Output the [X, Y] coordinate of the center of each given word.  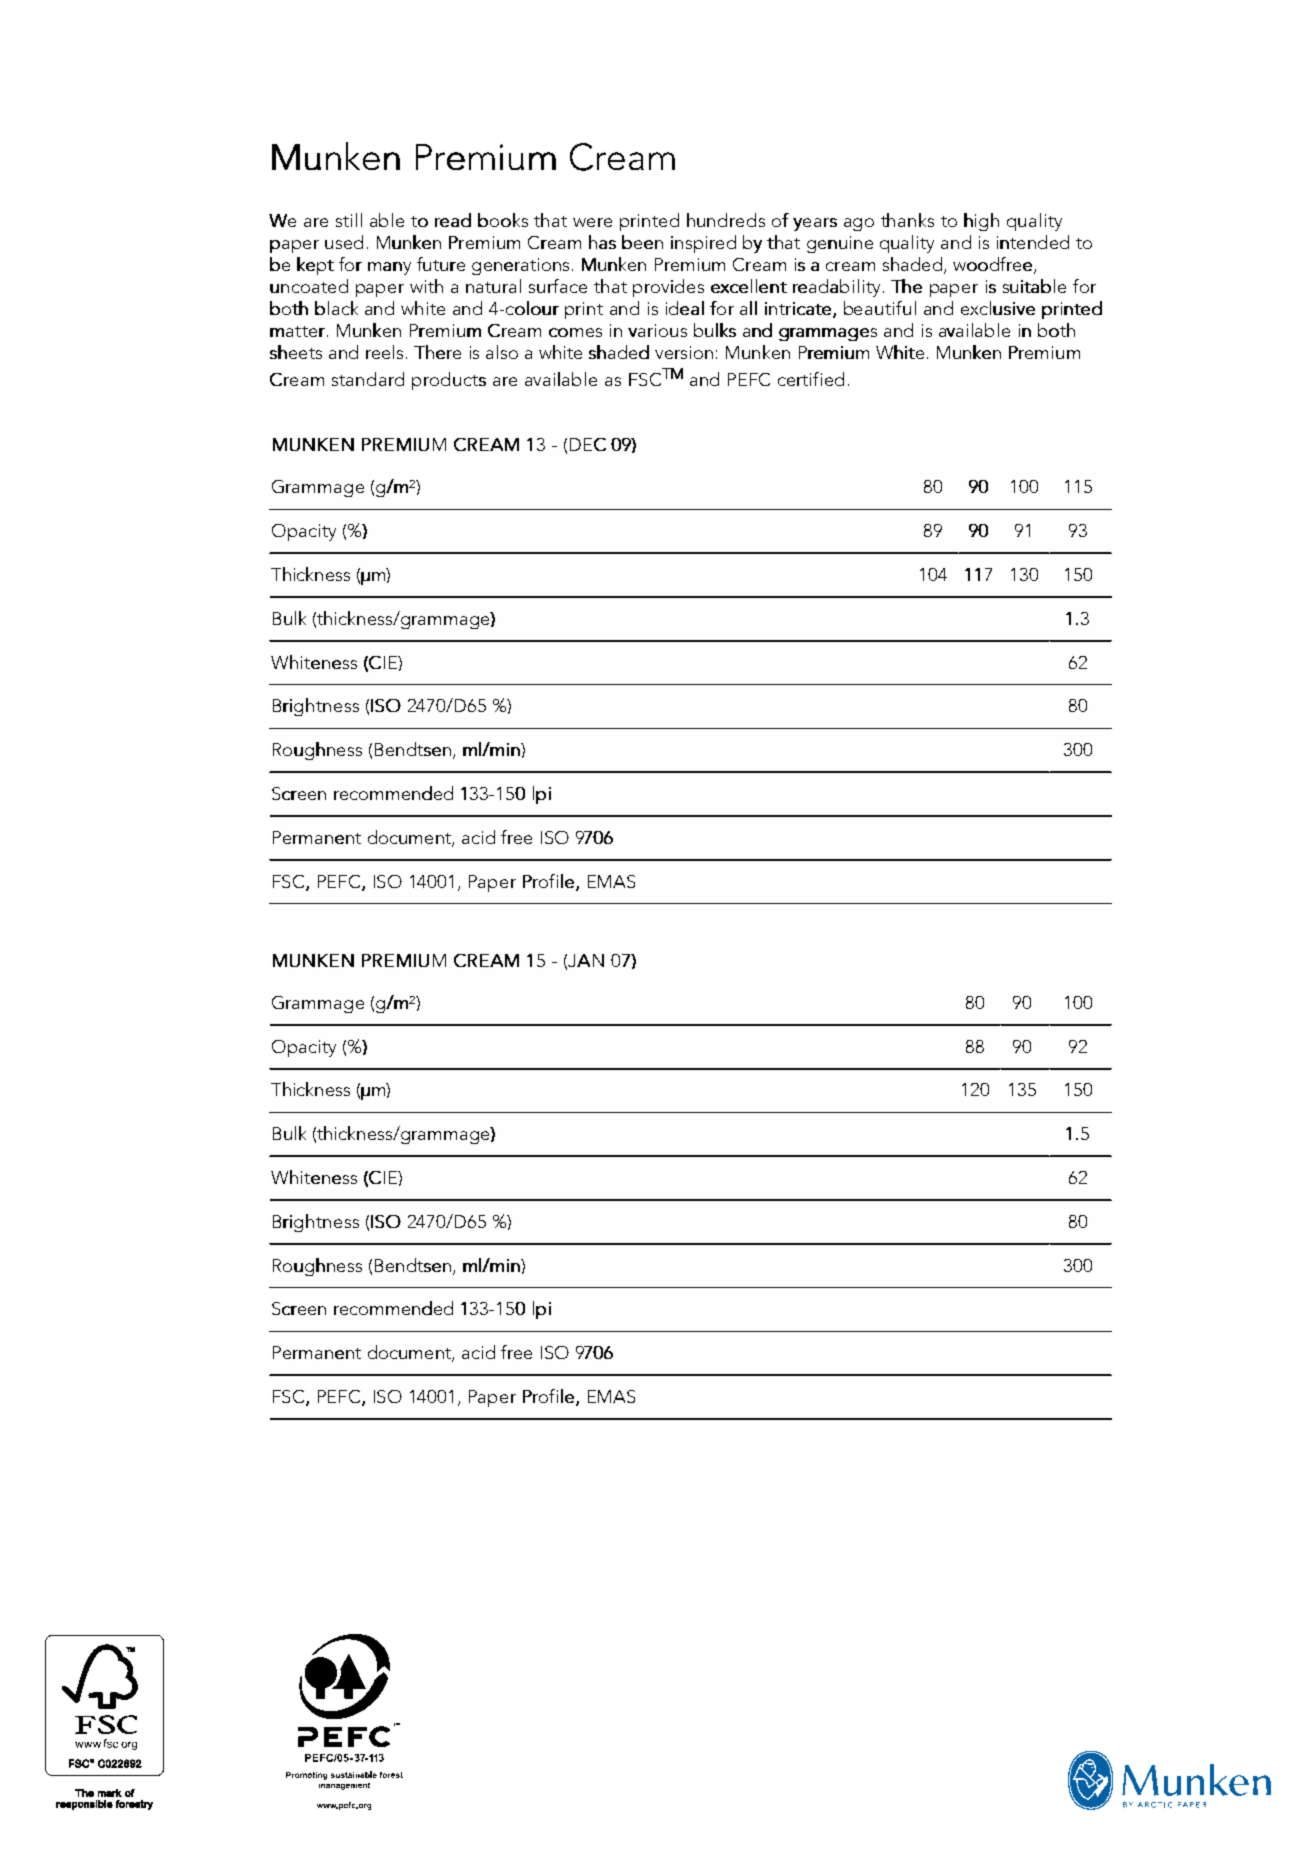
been [642, 242]
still [349, 220]
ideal [685, 308]
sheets [296, 352]
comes [575, 332]
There [437, 352]
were [592, 222]
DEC [588, 444]
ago [859, 224]
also [502, 352]
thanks [907, 220]
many [389, 268]
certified [811, 379]
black [336, 308]
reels [384, 352]
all [748, 308]
